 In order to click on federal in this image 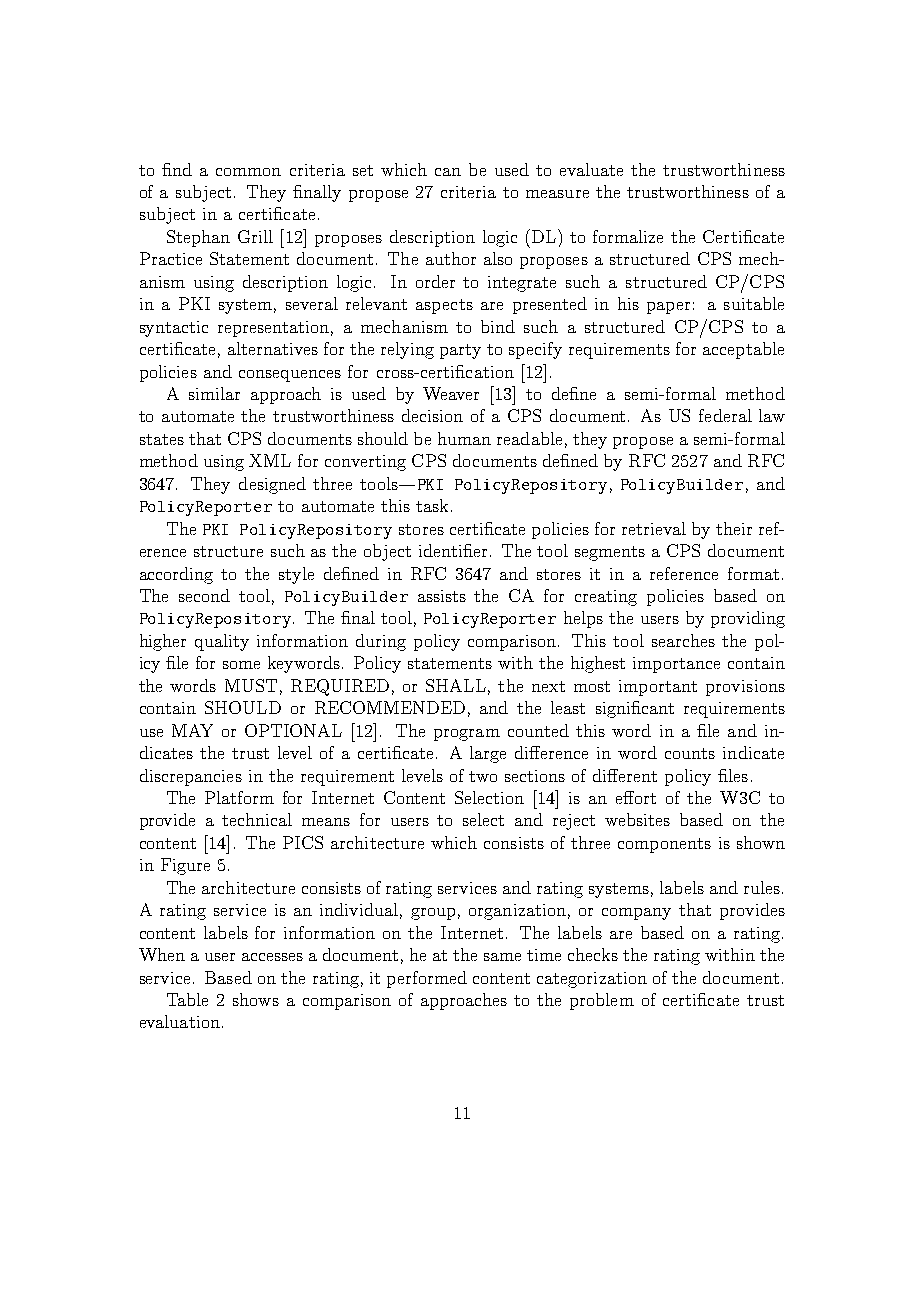, I will do `click(725, 415)`.
